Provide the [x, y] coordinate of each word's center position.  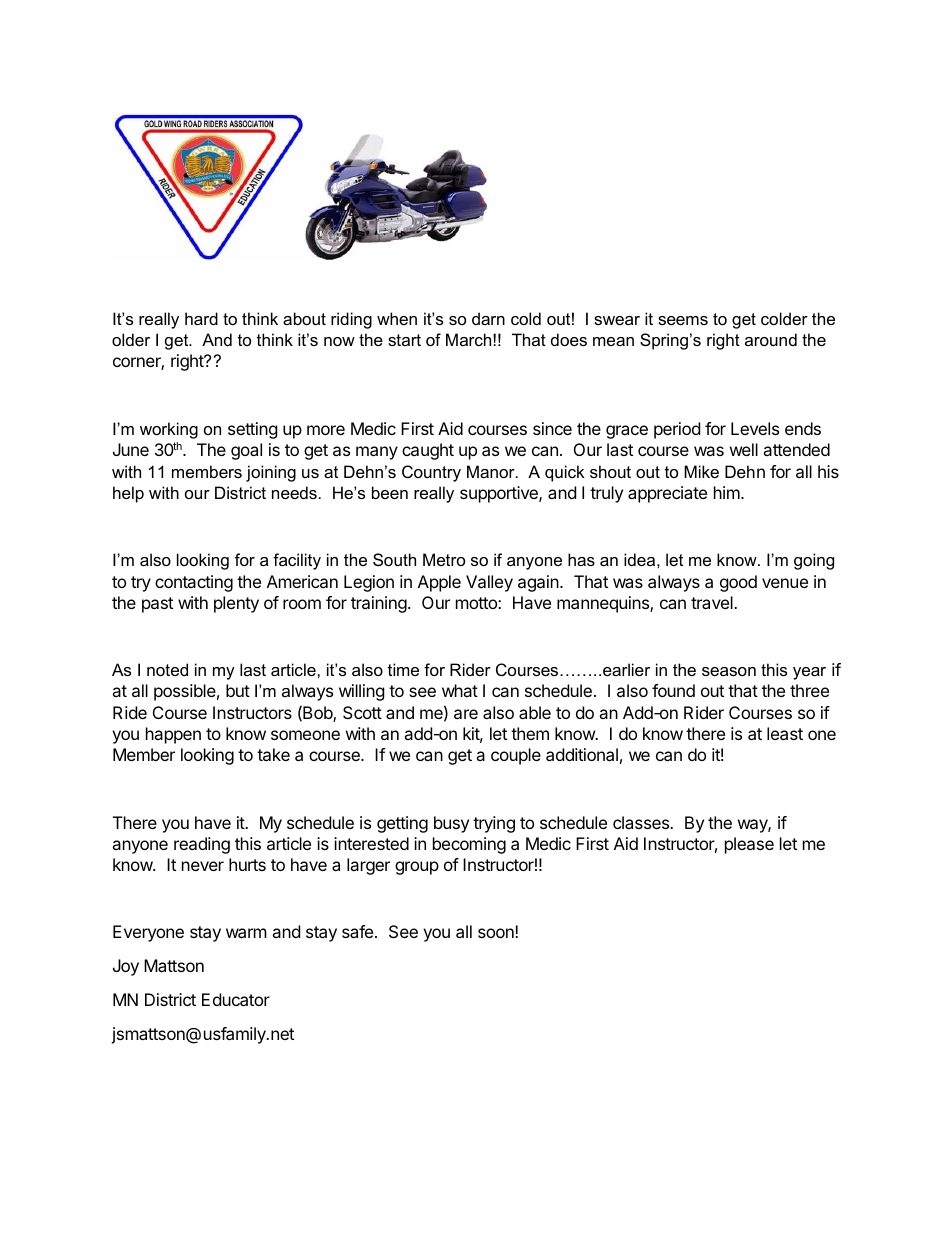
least [785, 733]
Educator [236, 999]
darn [488, 318]
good [738, 583]
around [771, 339]
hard [201, 318]
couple [516, 756]
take [273, 754]
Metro [444, 559]
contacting [194, 583]
